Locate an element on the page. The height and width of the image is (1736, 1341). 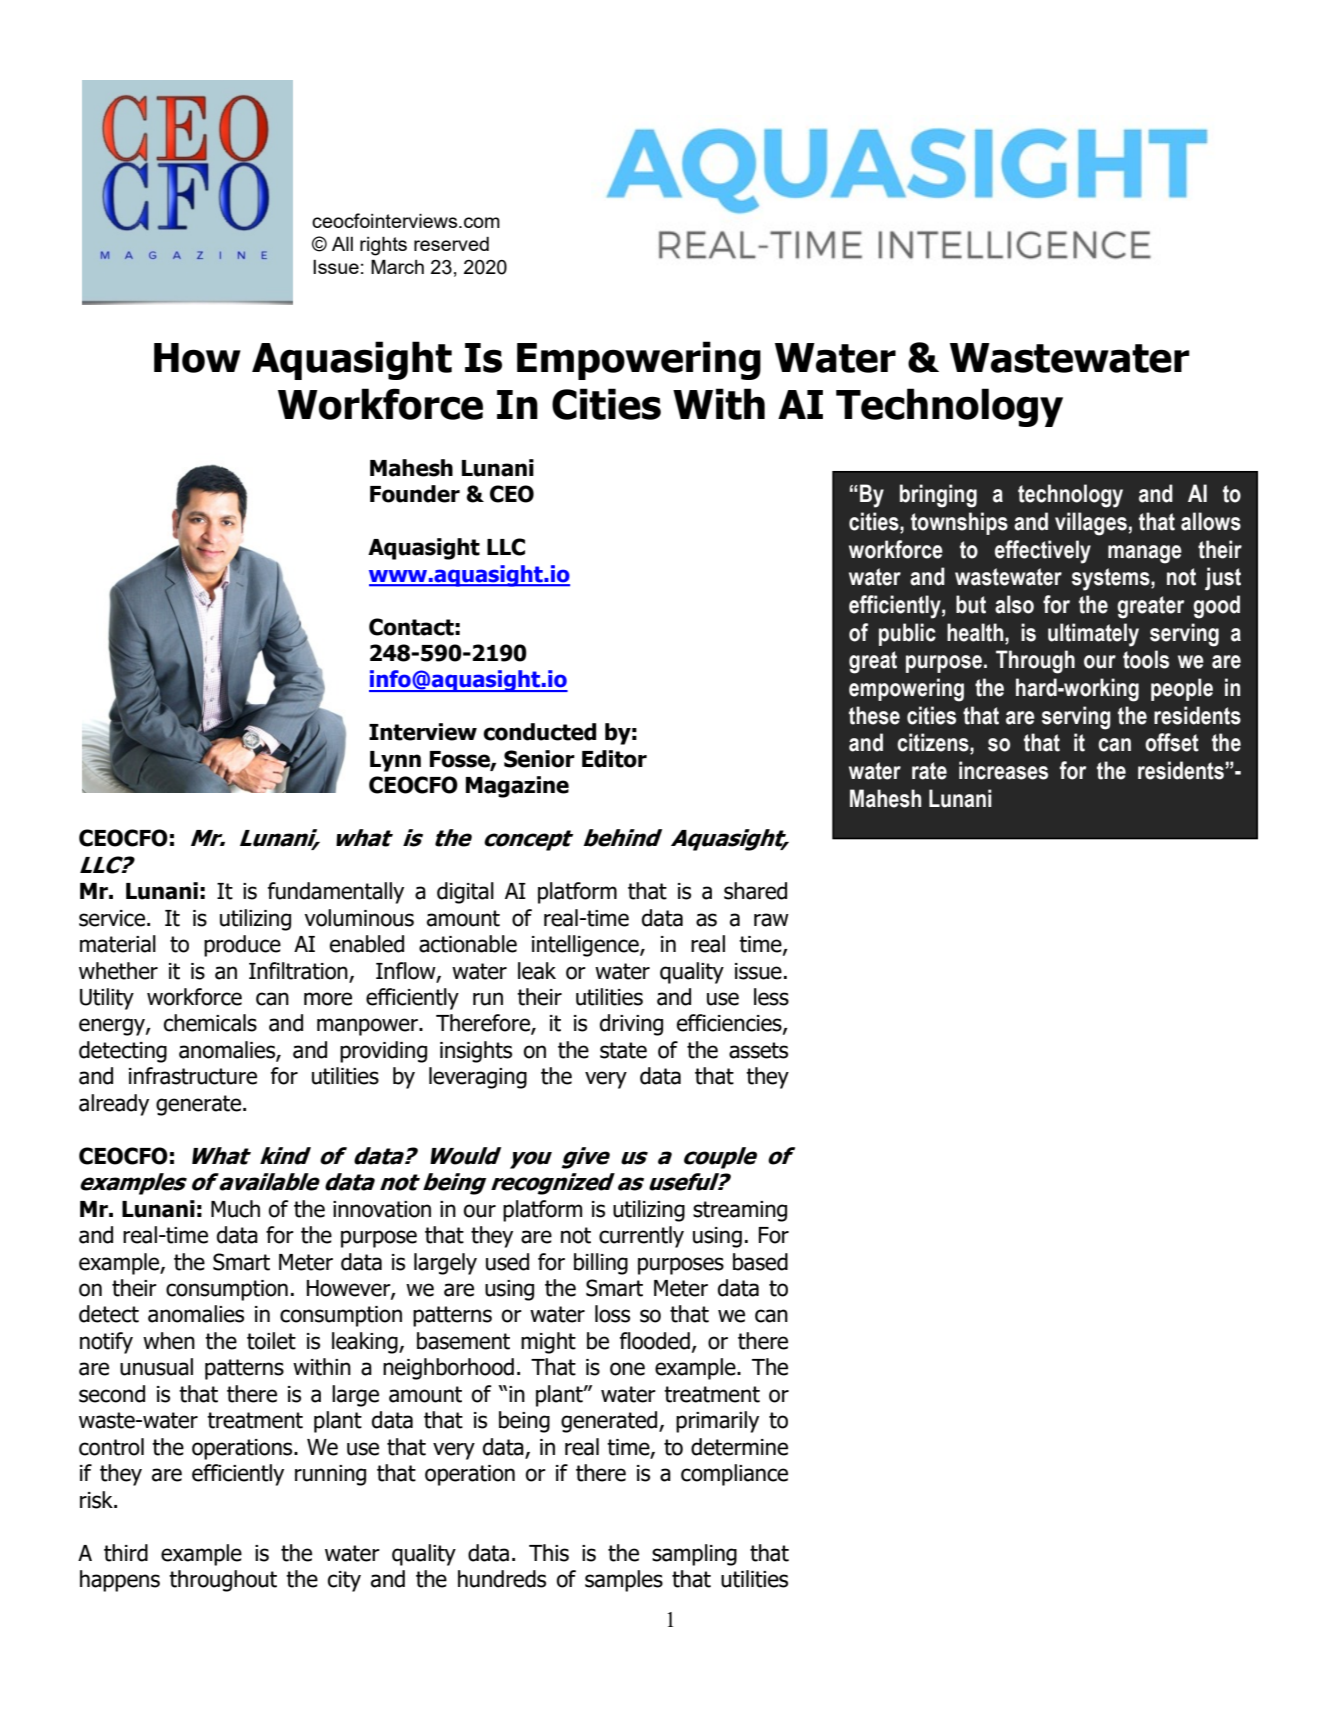
compliance is located at coordinates (734, 1475).
